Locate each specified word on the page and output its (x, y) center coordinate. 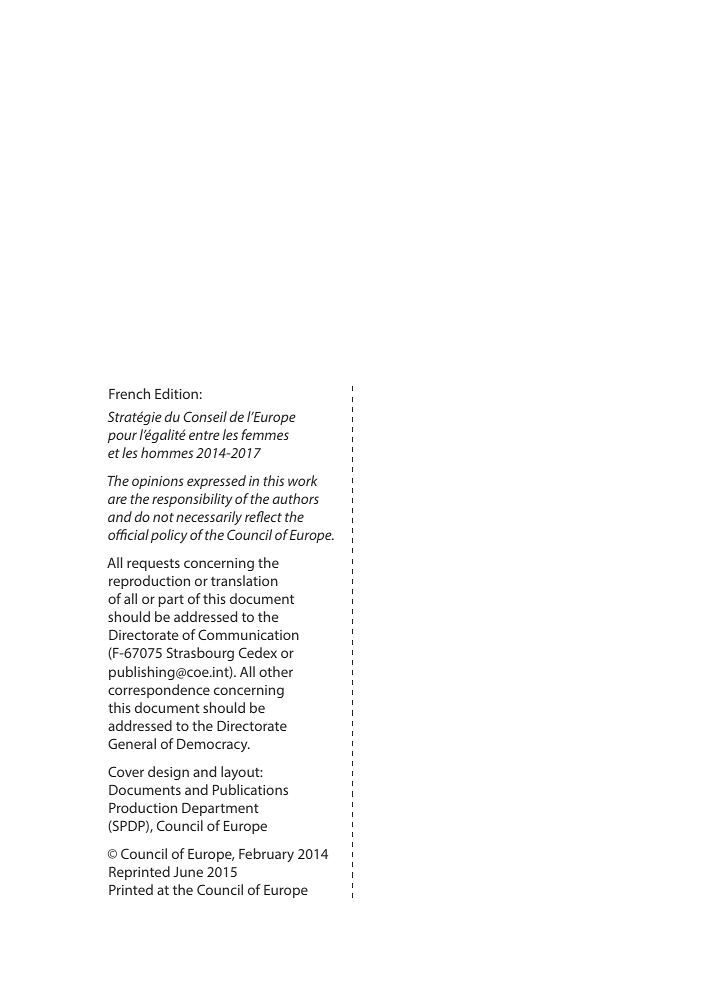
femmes (265, 434)
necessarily (209, 518)
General (132, 743)
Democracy (213, 745)
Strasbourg (200, 654)
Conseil (205, 416)
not (163, 517)
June (188, 872)
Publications (250, 789)
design (168, 773)
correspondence (159, 691)
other (276, 671)
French (129, 393)
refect (263, 516)
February (266, 855)
